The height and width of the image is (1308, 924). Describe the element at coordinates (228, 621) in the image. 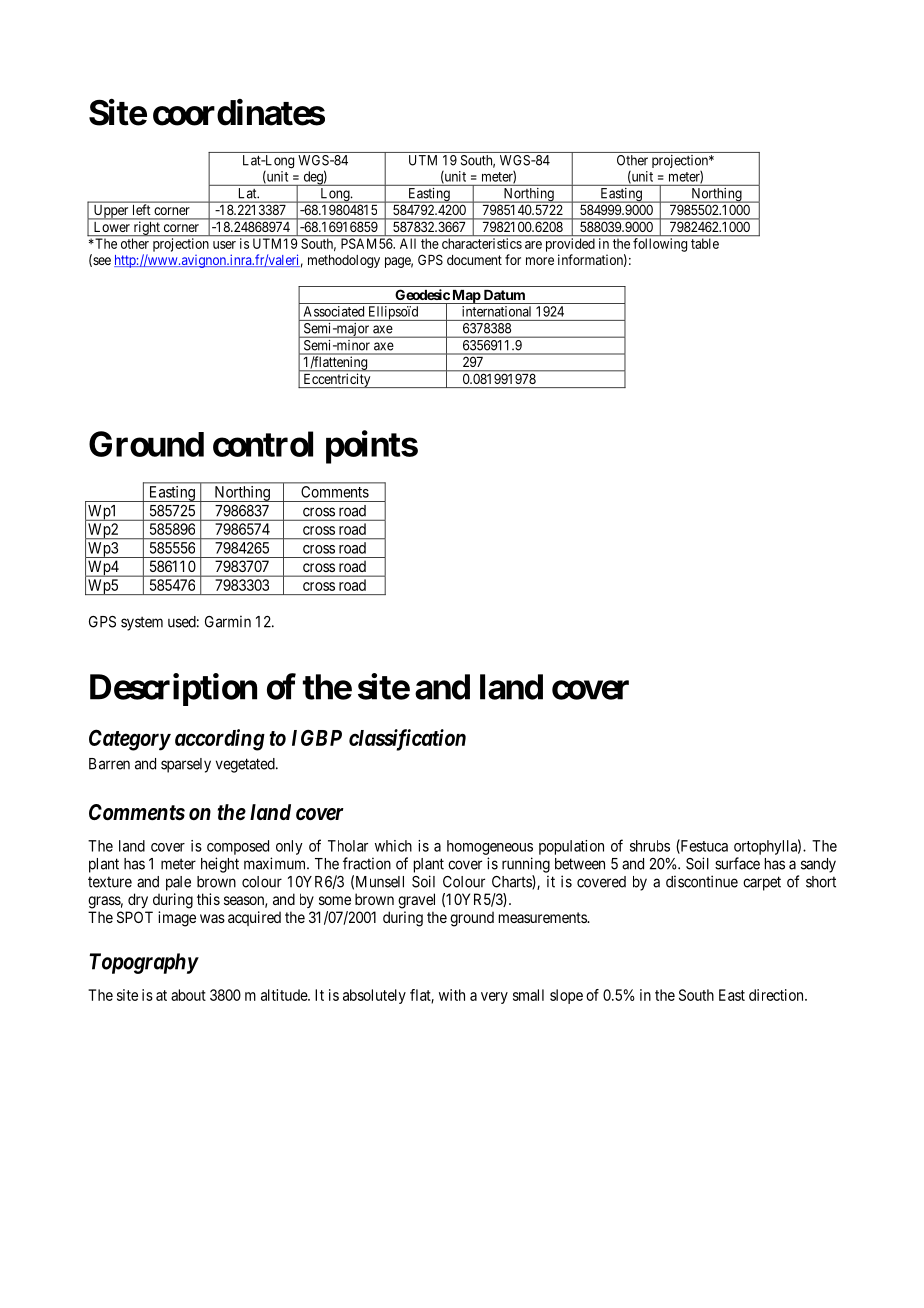

I see `Garmin` at that location.
